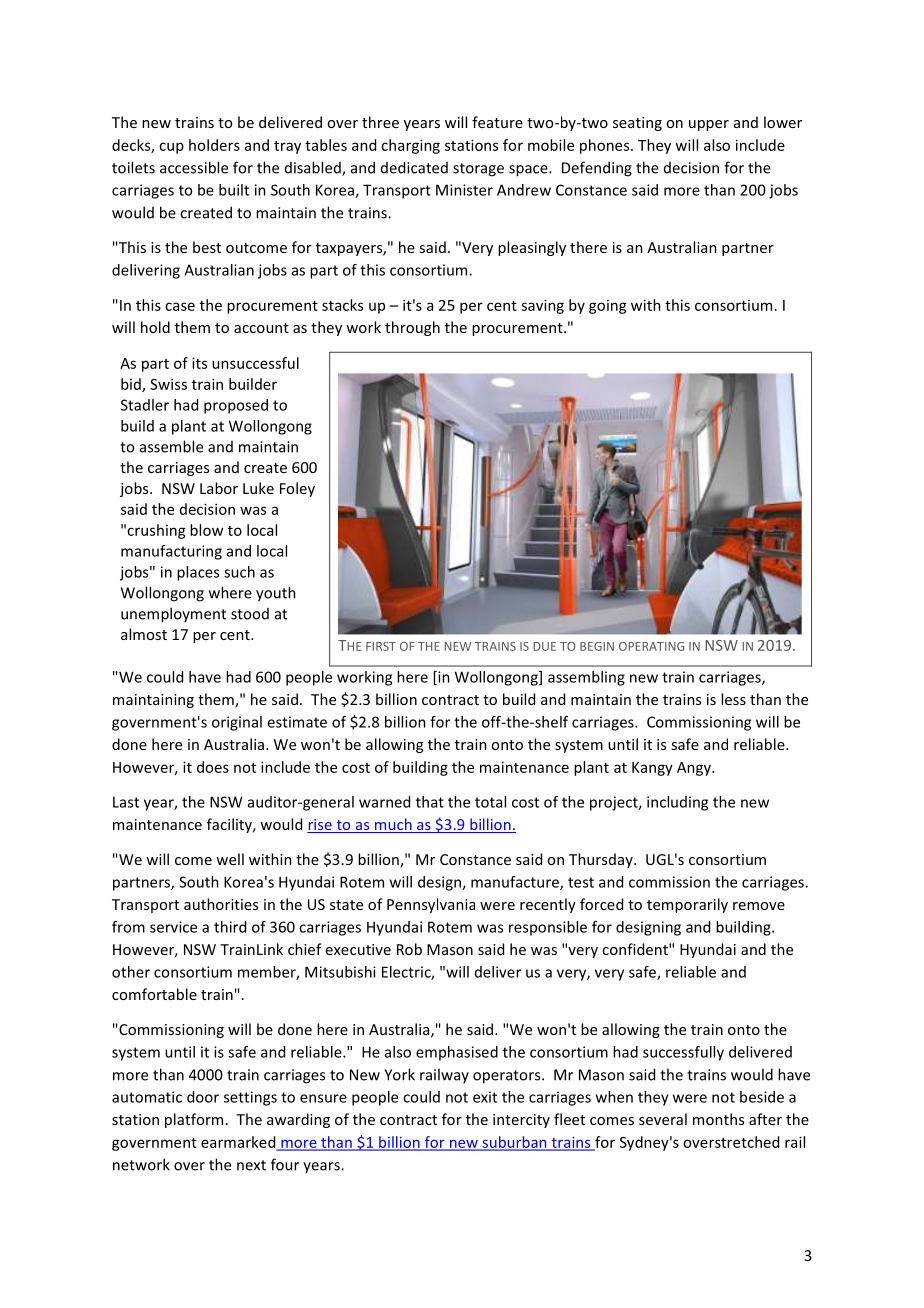 The height and width of the screenshot is (1308, 924). Describe the element at coordinates (194, 1120) in the screenshot. I see `platform` at that location.
